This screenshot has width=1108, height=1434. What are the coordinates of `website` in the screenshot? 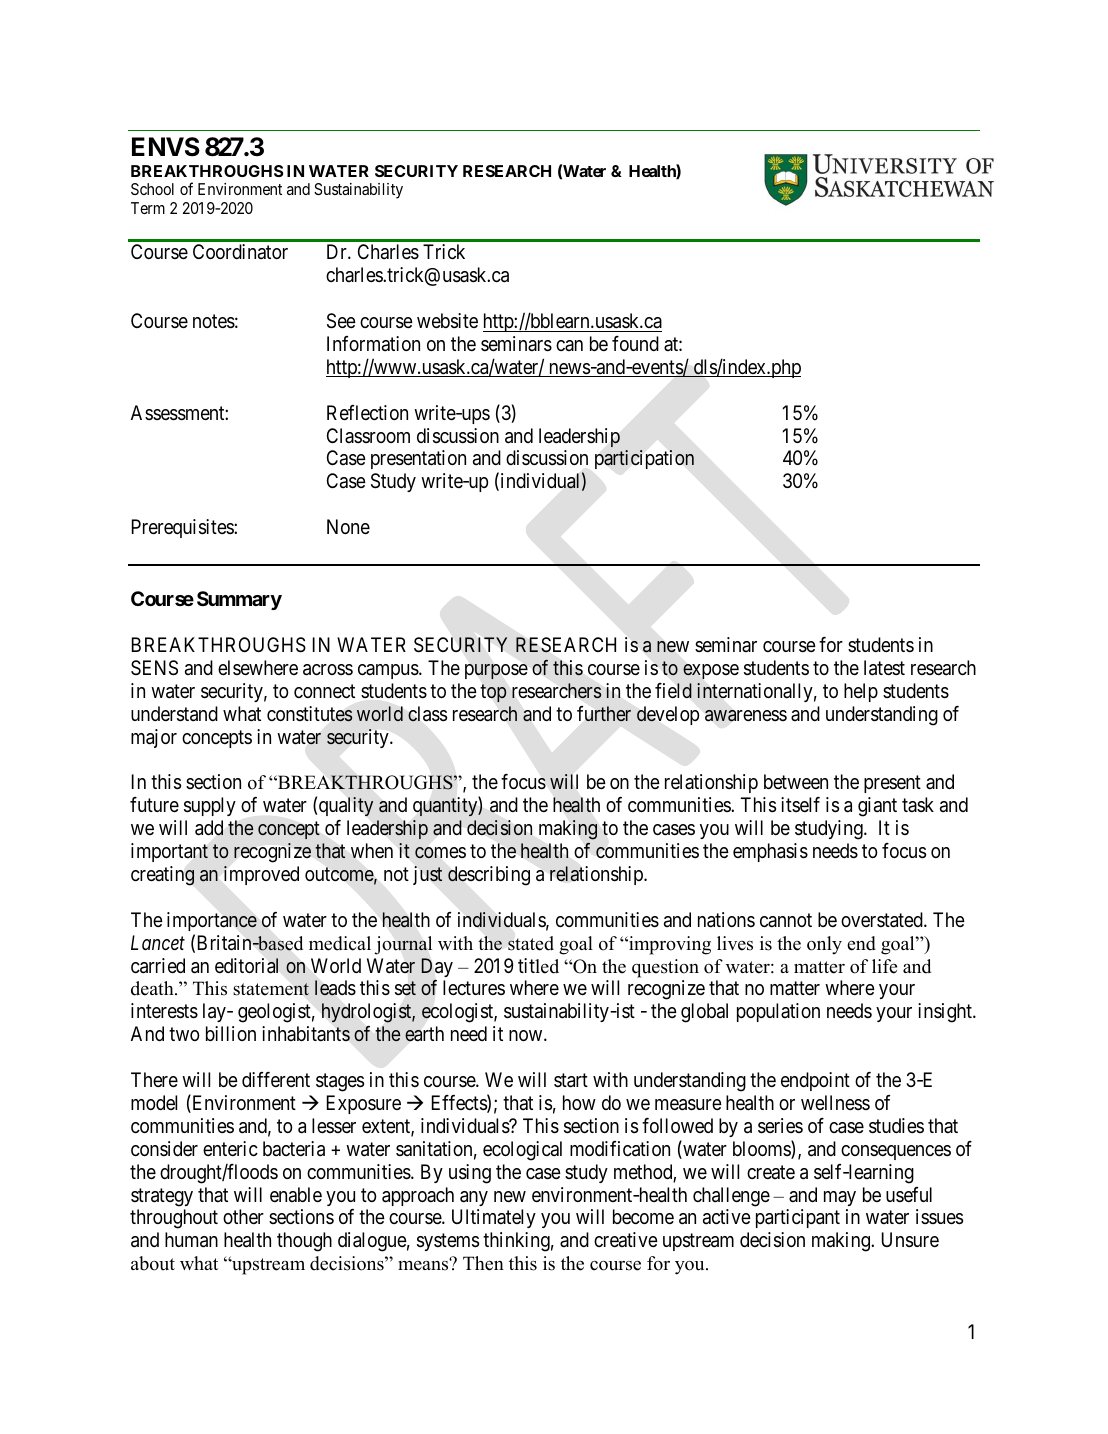 It's located at (447, 321).
